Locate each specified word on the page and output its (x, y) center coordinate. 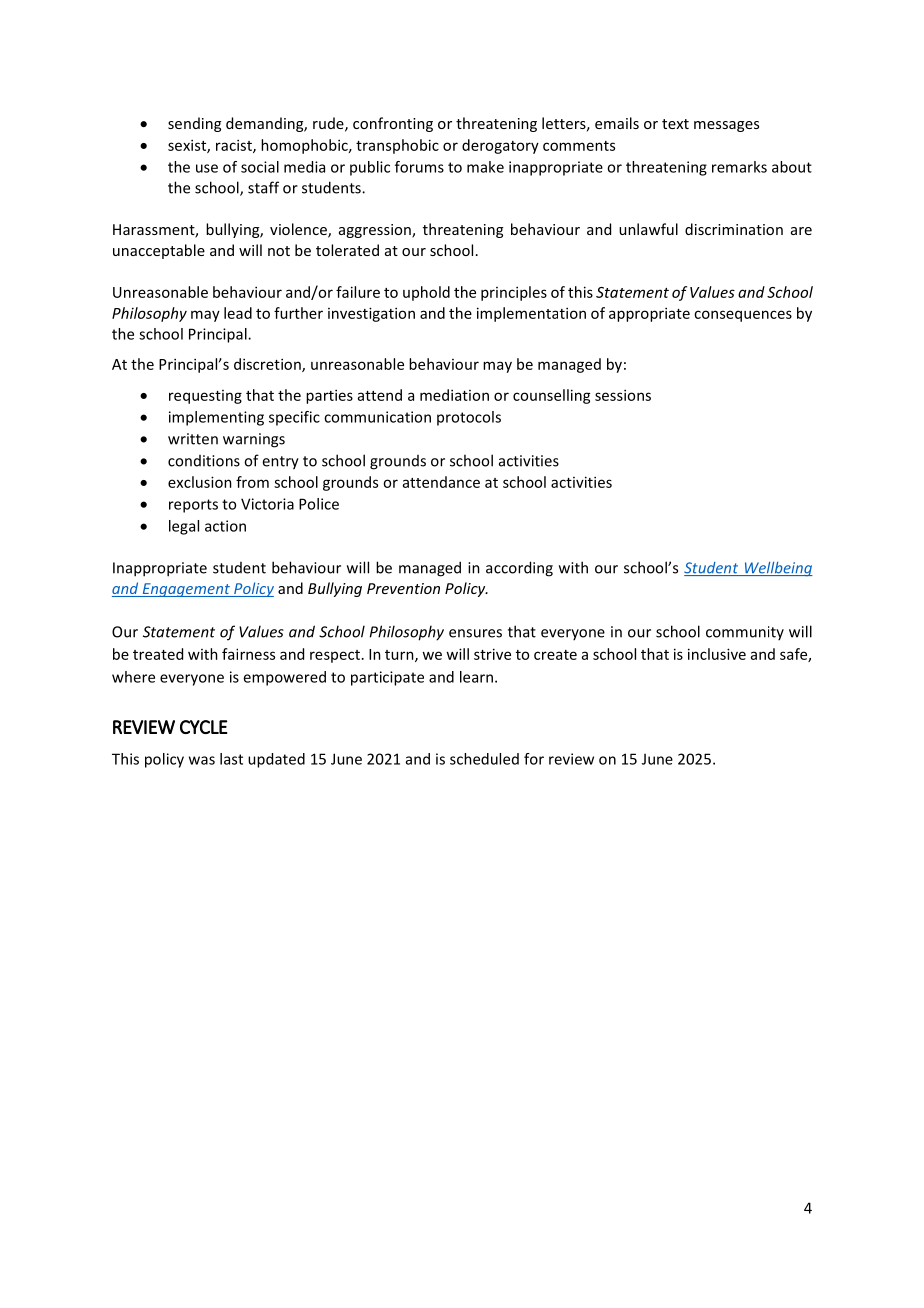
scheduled (484, 759)
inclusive (717, 654)
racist (235, 146)
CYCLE (203, 727)
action (225, 526)
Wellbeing (777, 569)
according (519, 569)
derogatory (500, 146)
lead (238, 313)
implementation (531, 314)
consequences (743, 316)
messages (726, 126)
